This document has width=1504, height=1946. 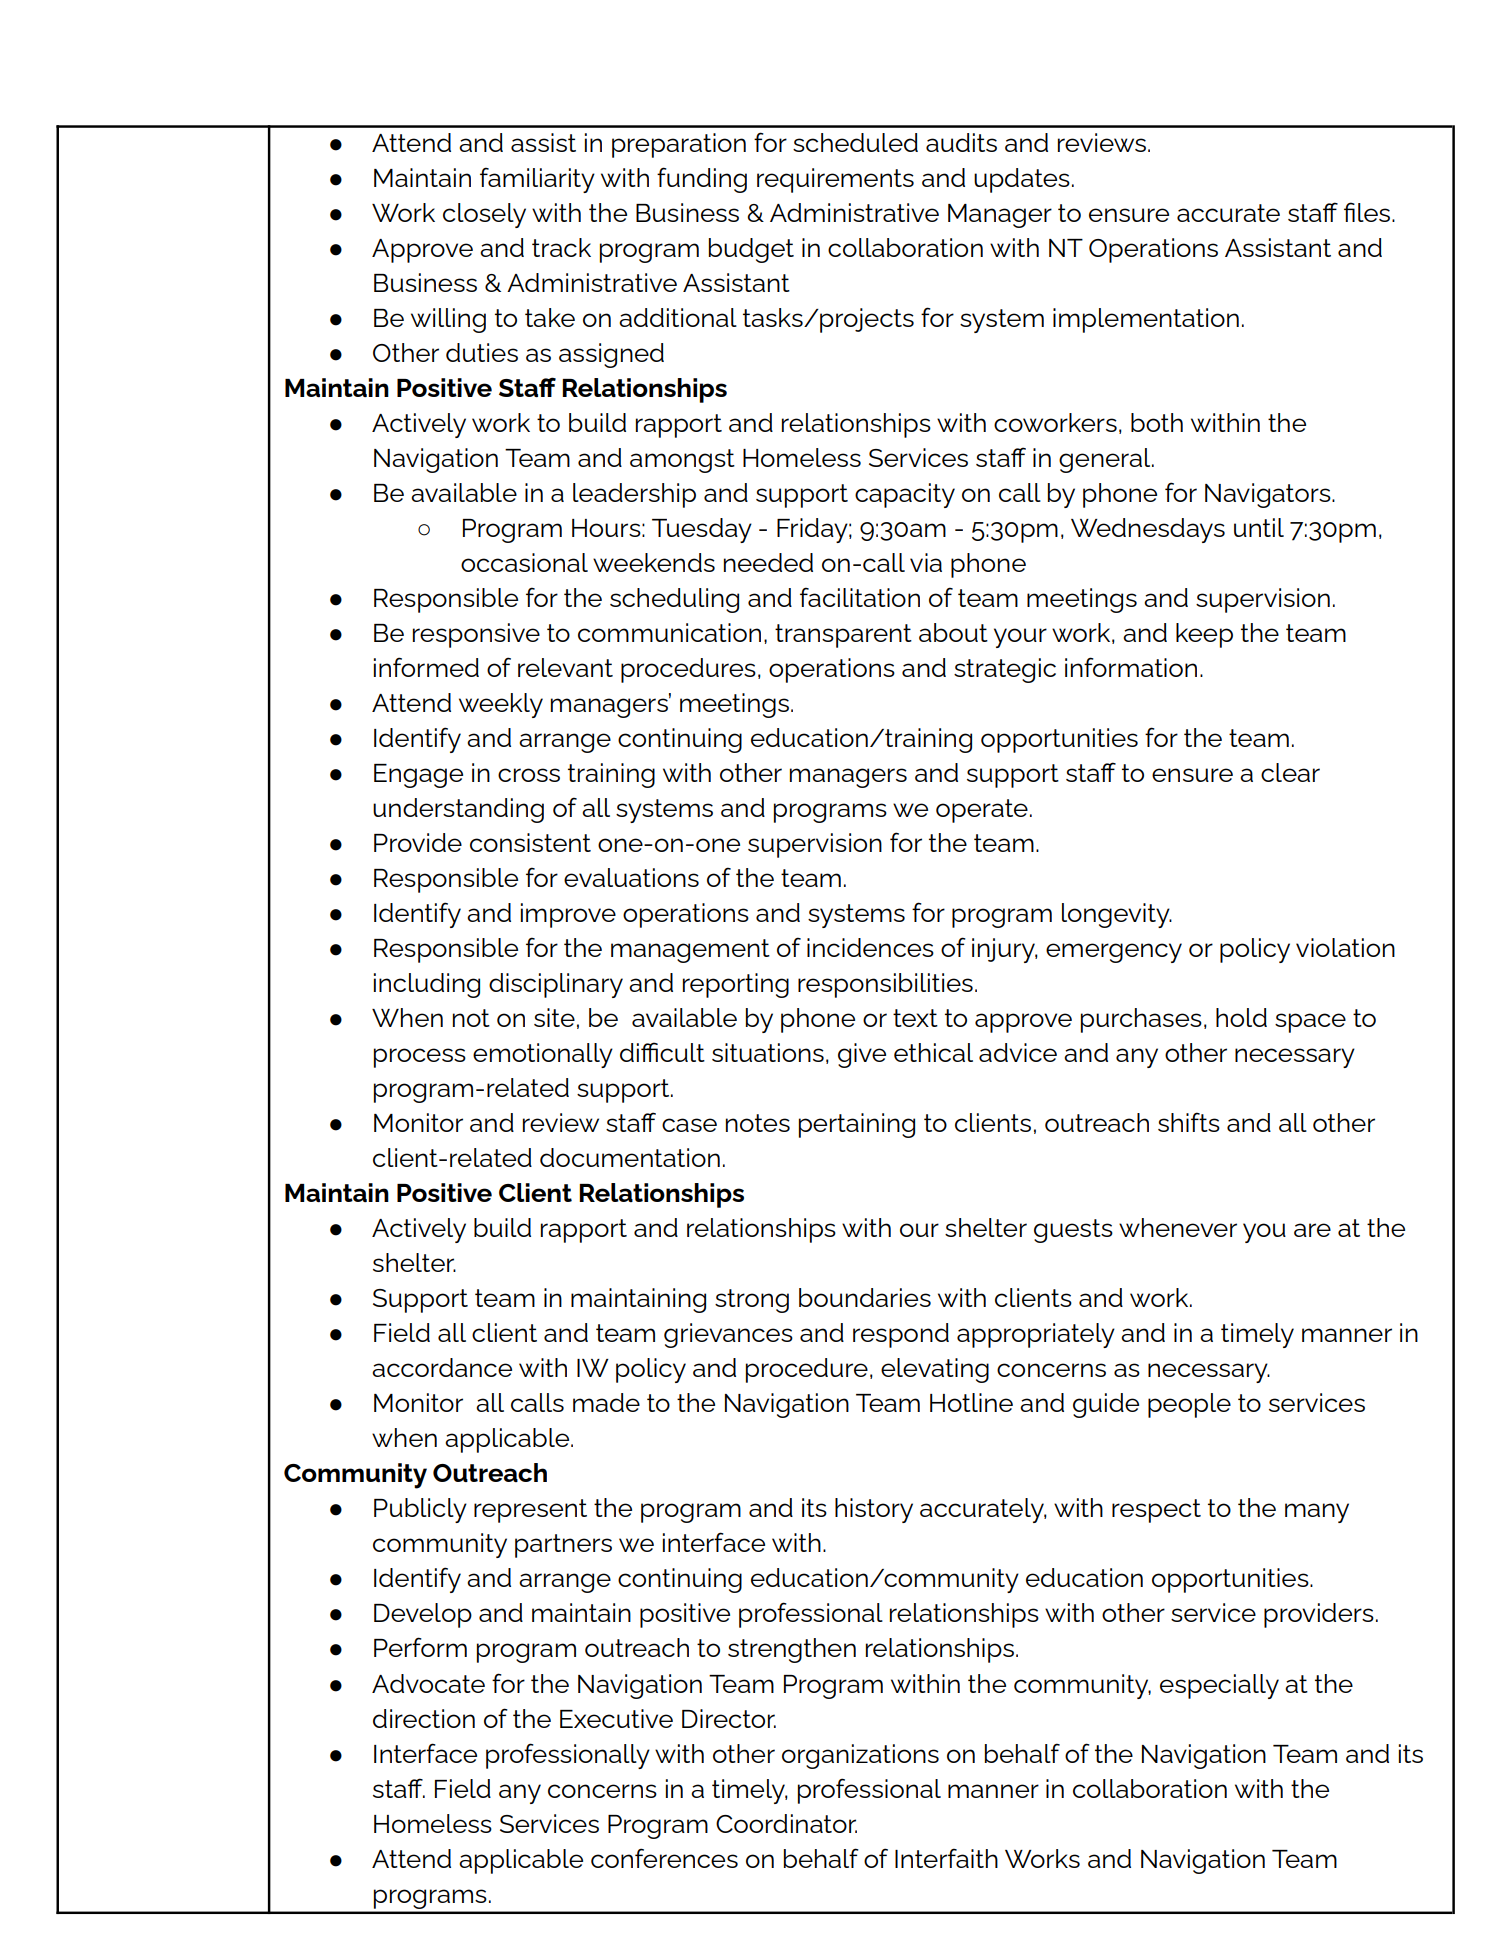 What do you see at coordinates (537, 180) in the document?
I see `familiarity` at bounding box center [537, 180].
